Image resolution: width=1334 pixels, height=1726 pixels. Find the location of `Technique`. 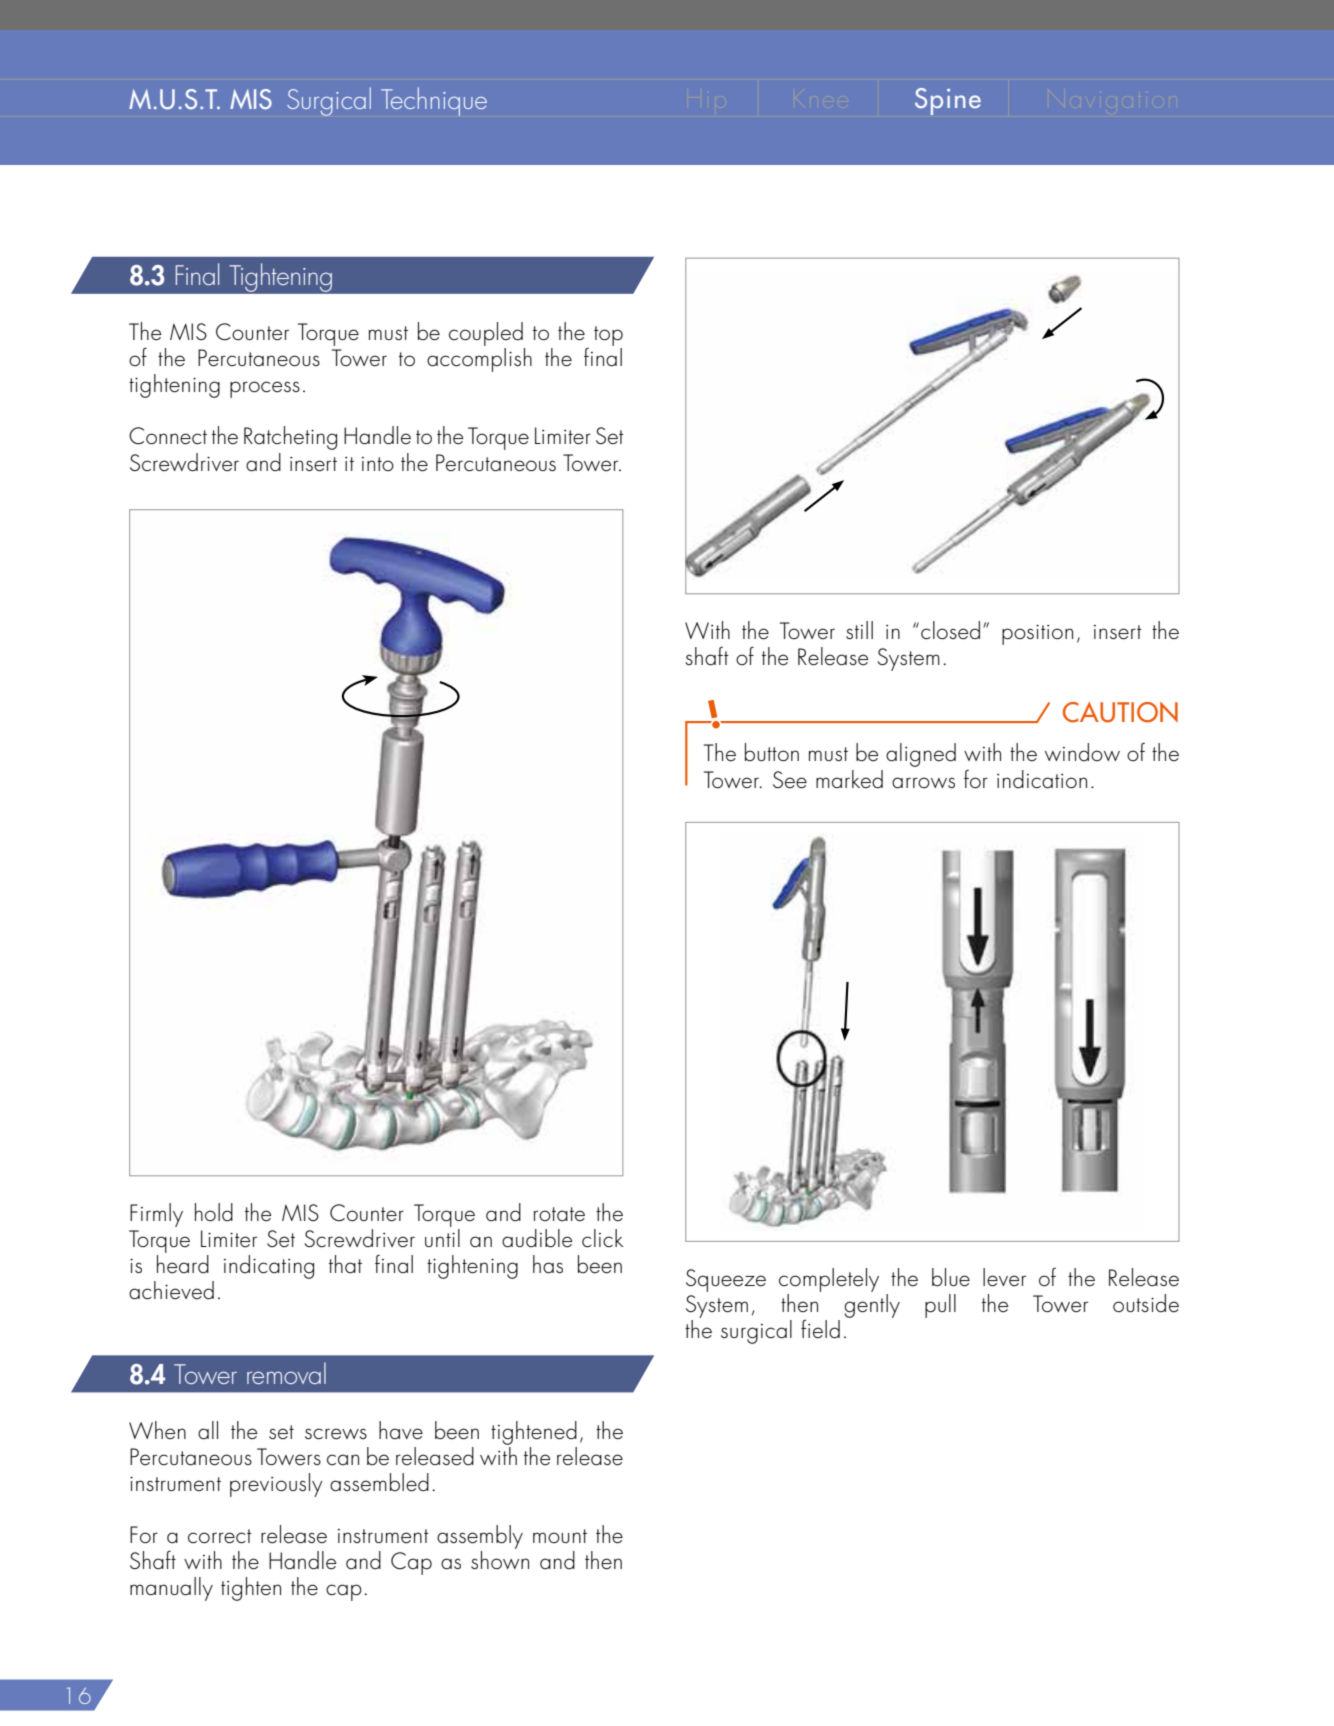

Technique is located at coordinates (434, 101).
